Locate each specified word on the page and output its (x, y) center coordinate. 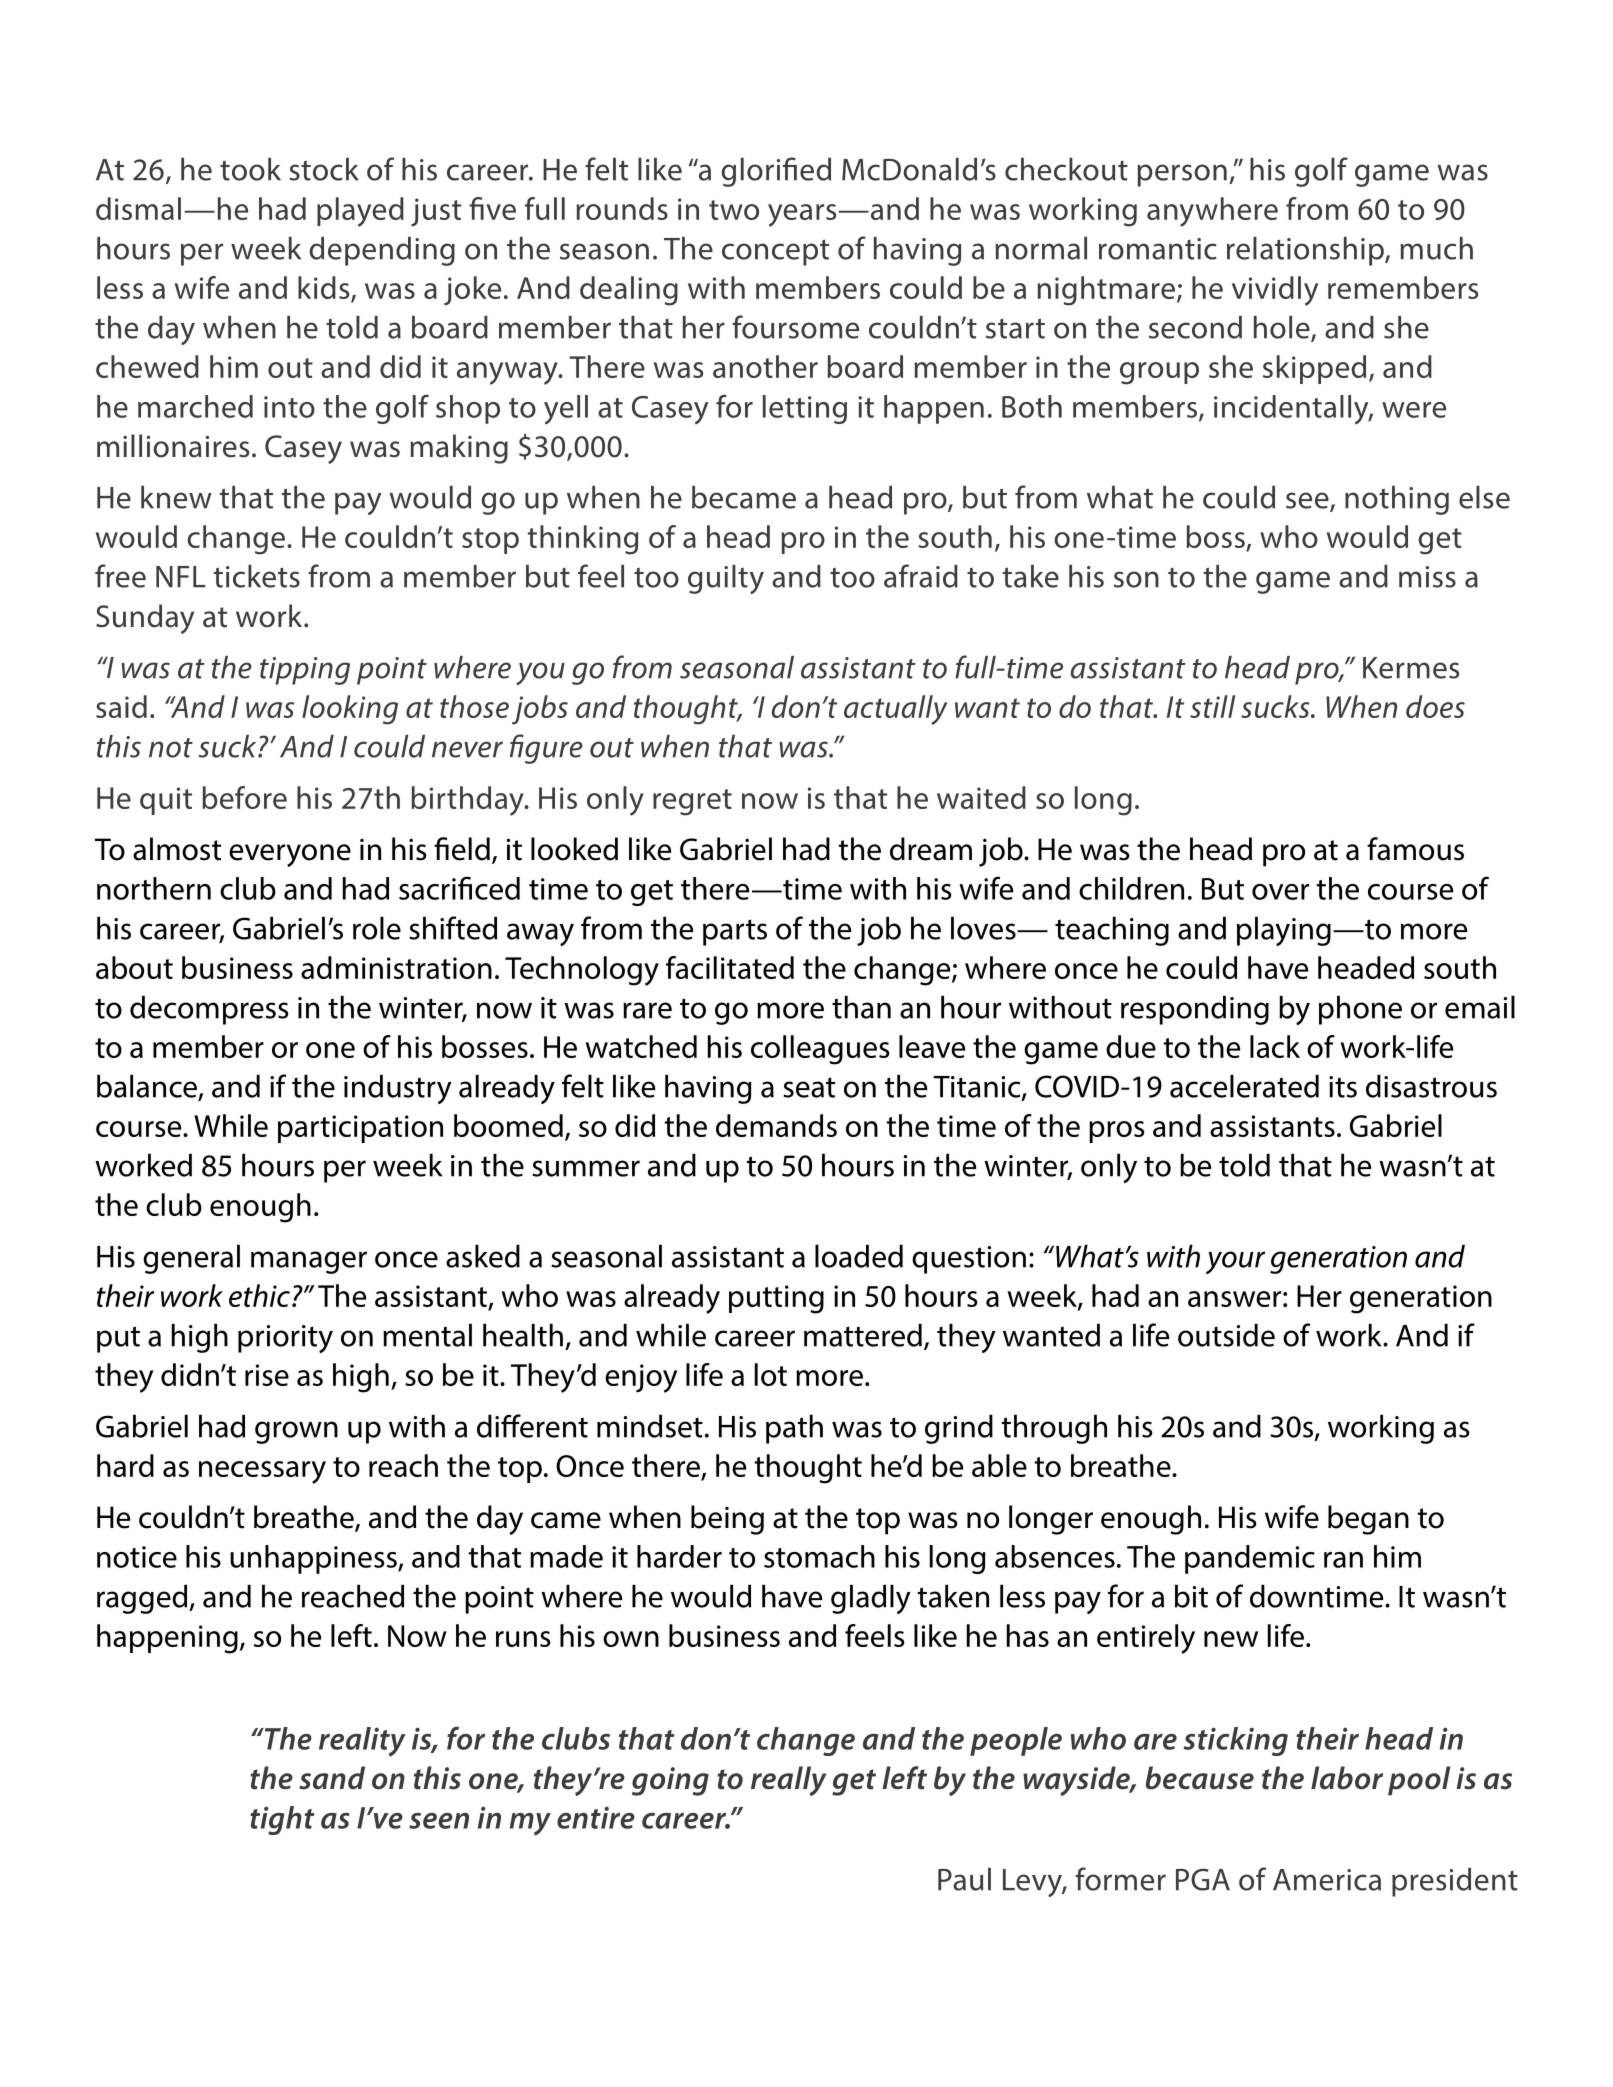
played (360, 212)
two (734, 210)
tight (282, 1820)
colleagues (820, 1050)
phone (1360, 1010)
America (1327, 1880)
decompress (209, 1010)
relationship (1306, 251)
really (788, 1781)
